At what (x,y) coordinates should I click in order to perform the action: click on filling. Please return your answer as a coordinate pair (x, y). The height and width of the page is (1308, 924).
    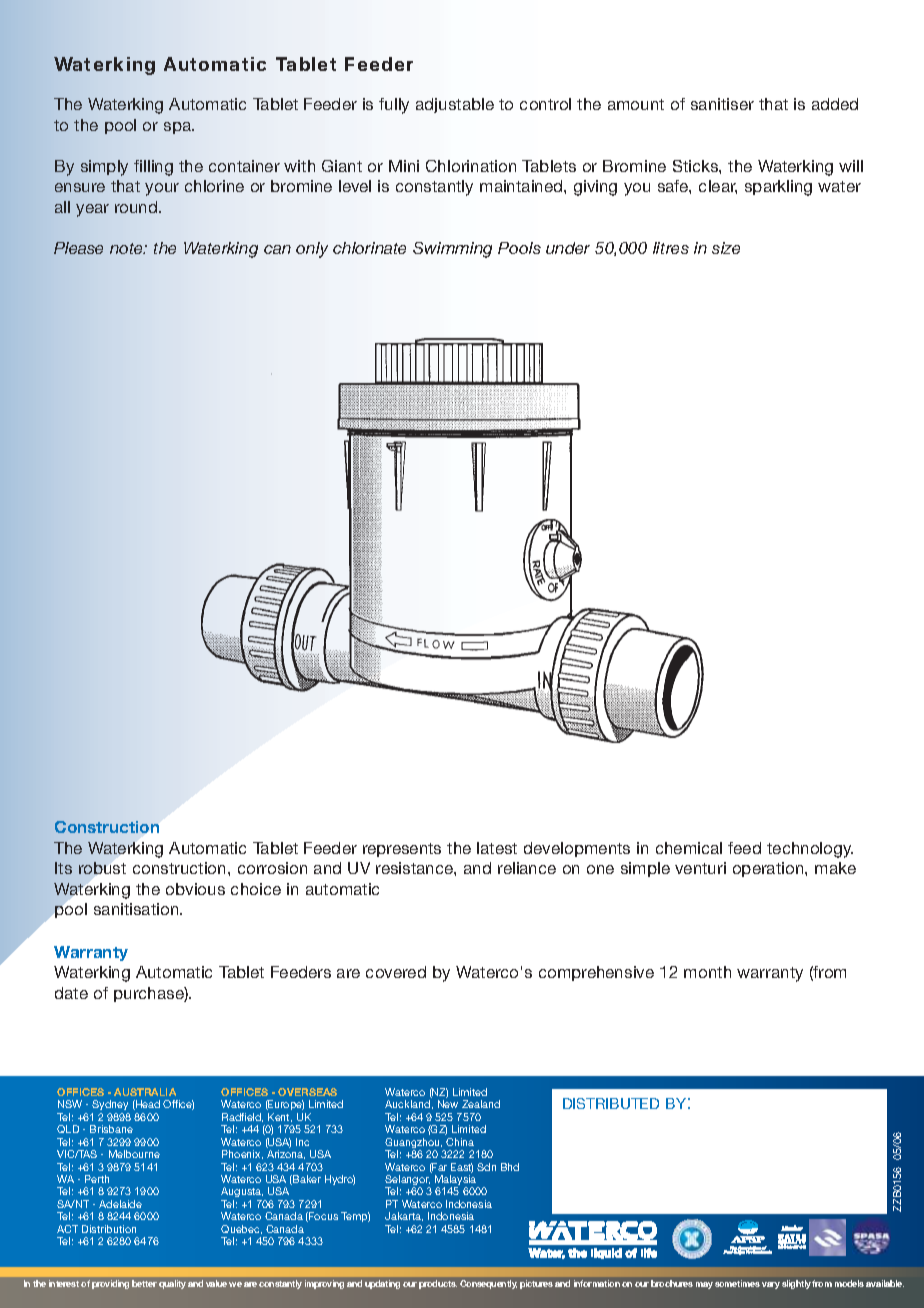
    Looking at the image, I should click on (153, 168).
